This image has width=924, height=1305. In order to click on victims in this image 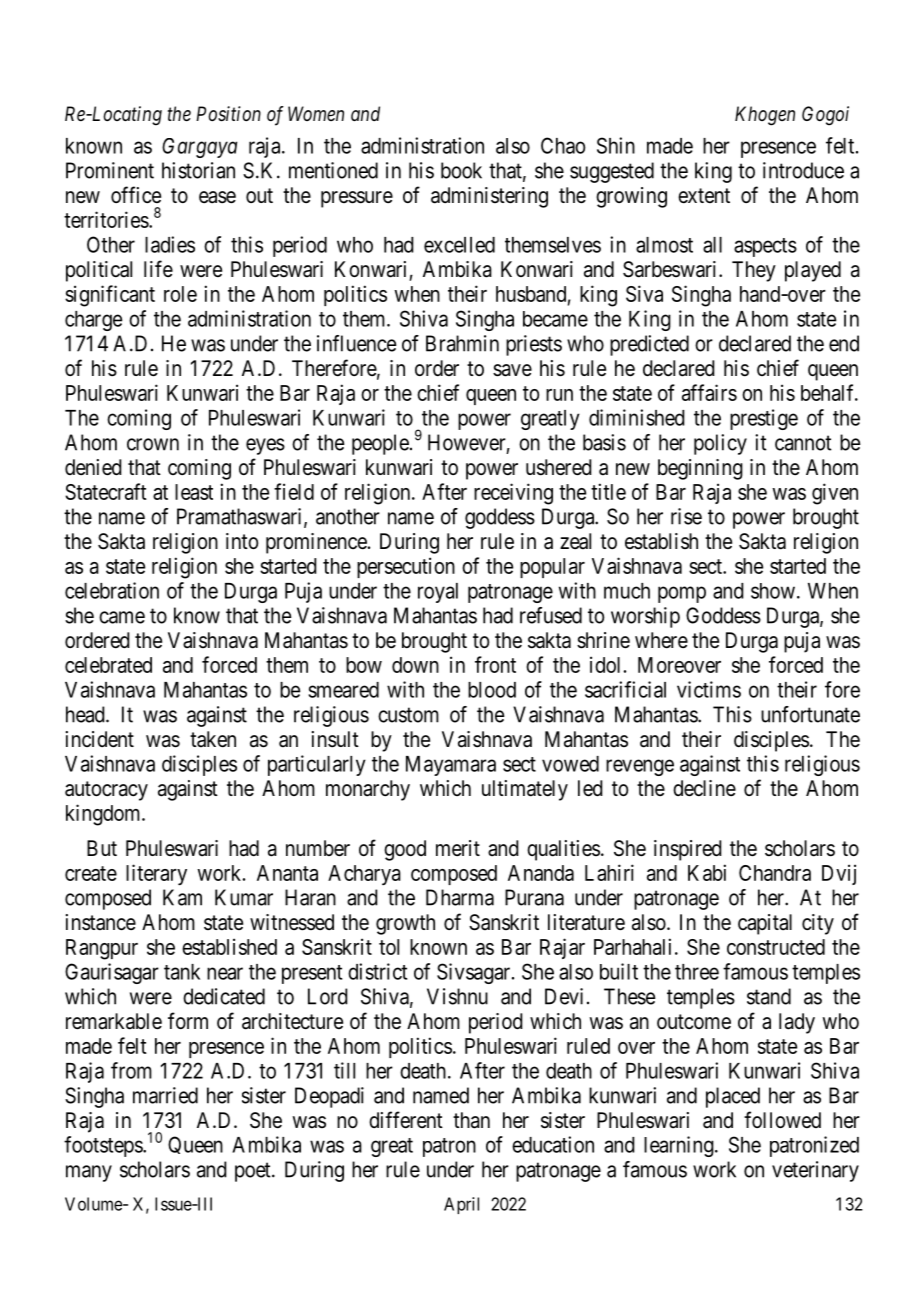, I will do `click(709, 689)`.
